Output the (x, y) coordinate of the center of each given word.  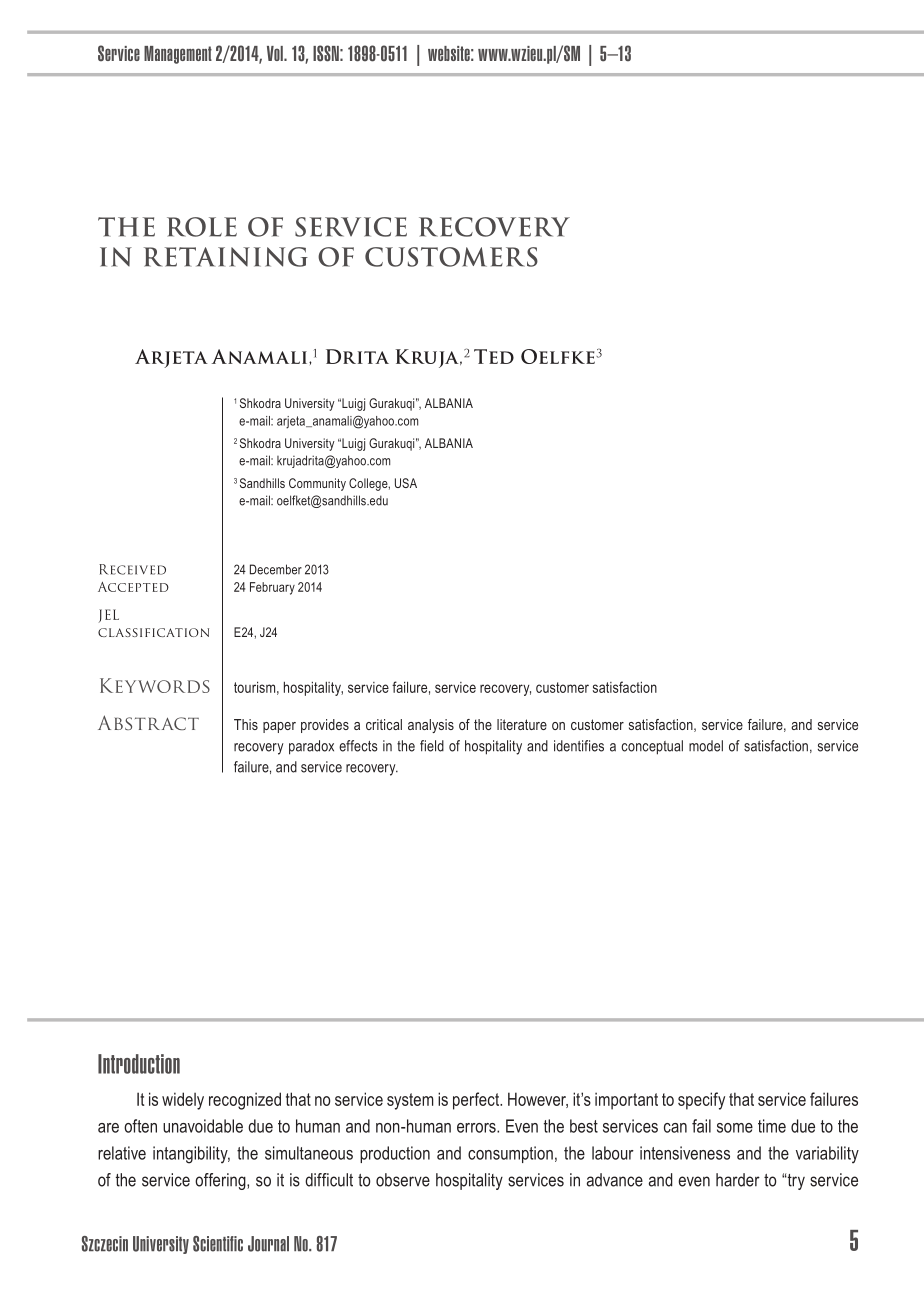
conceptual (652, 747)
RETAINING (226, 257)
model (706, 746)
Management (178, 55)
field (432, 746)
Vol (276, 53)
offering (221, 1181)
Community (317, 484)
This (246, 724)
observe (403, 1180)
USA (406, 483)
